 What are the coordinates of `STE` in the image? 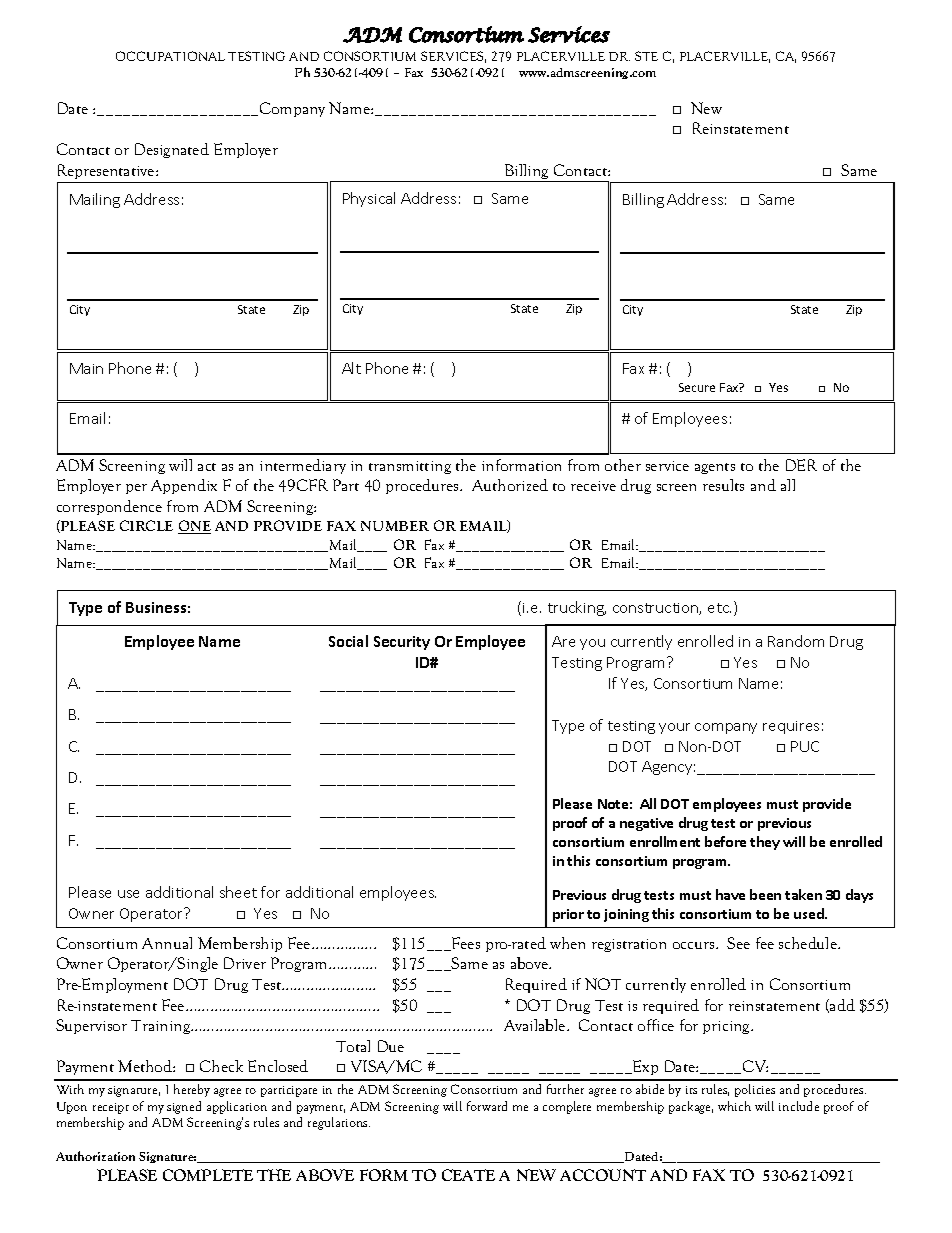 It's located at (646, 56).
